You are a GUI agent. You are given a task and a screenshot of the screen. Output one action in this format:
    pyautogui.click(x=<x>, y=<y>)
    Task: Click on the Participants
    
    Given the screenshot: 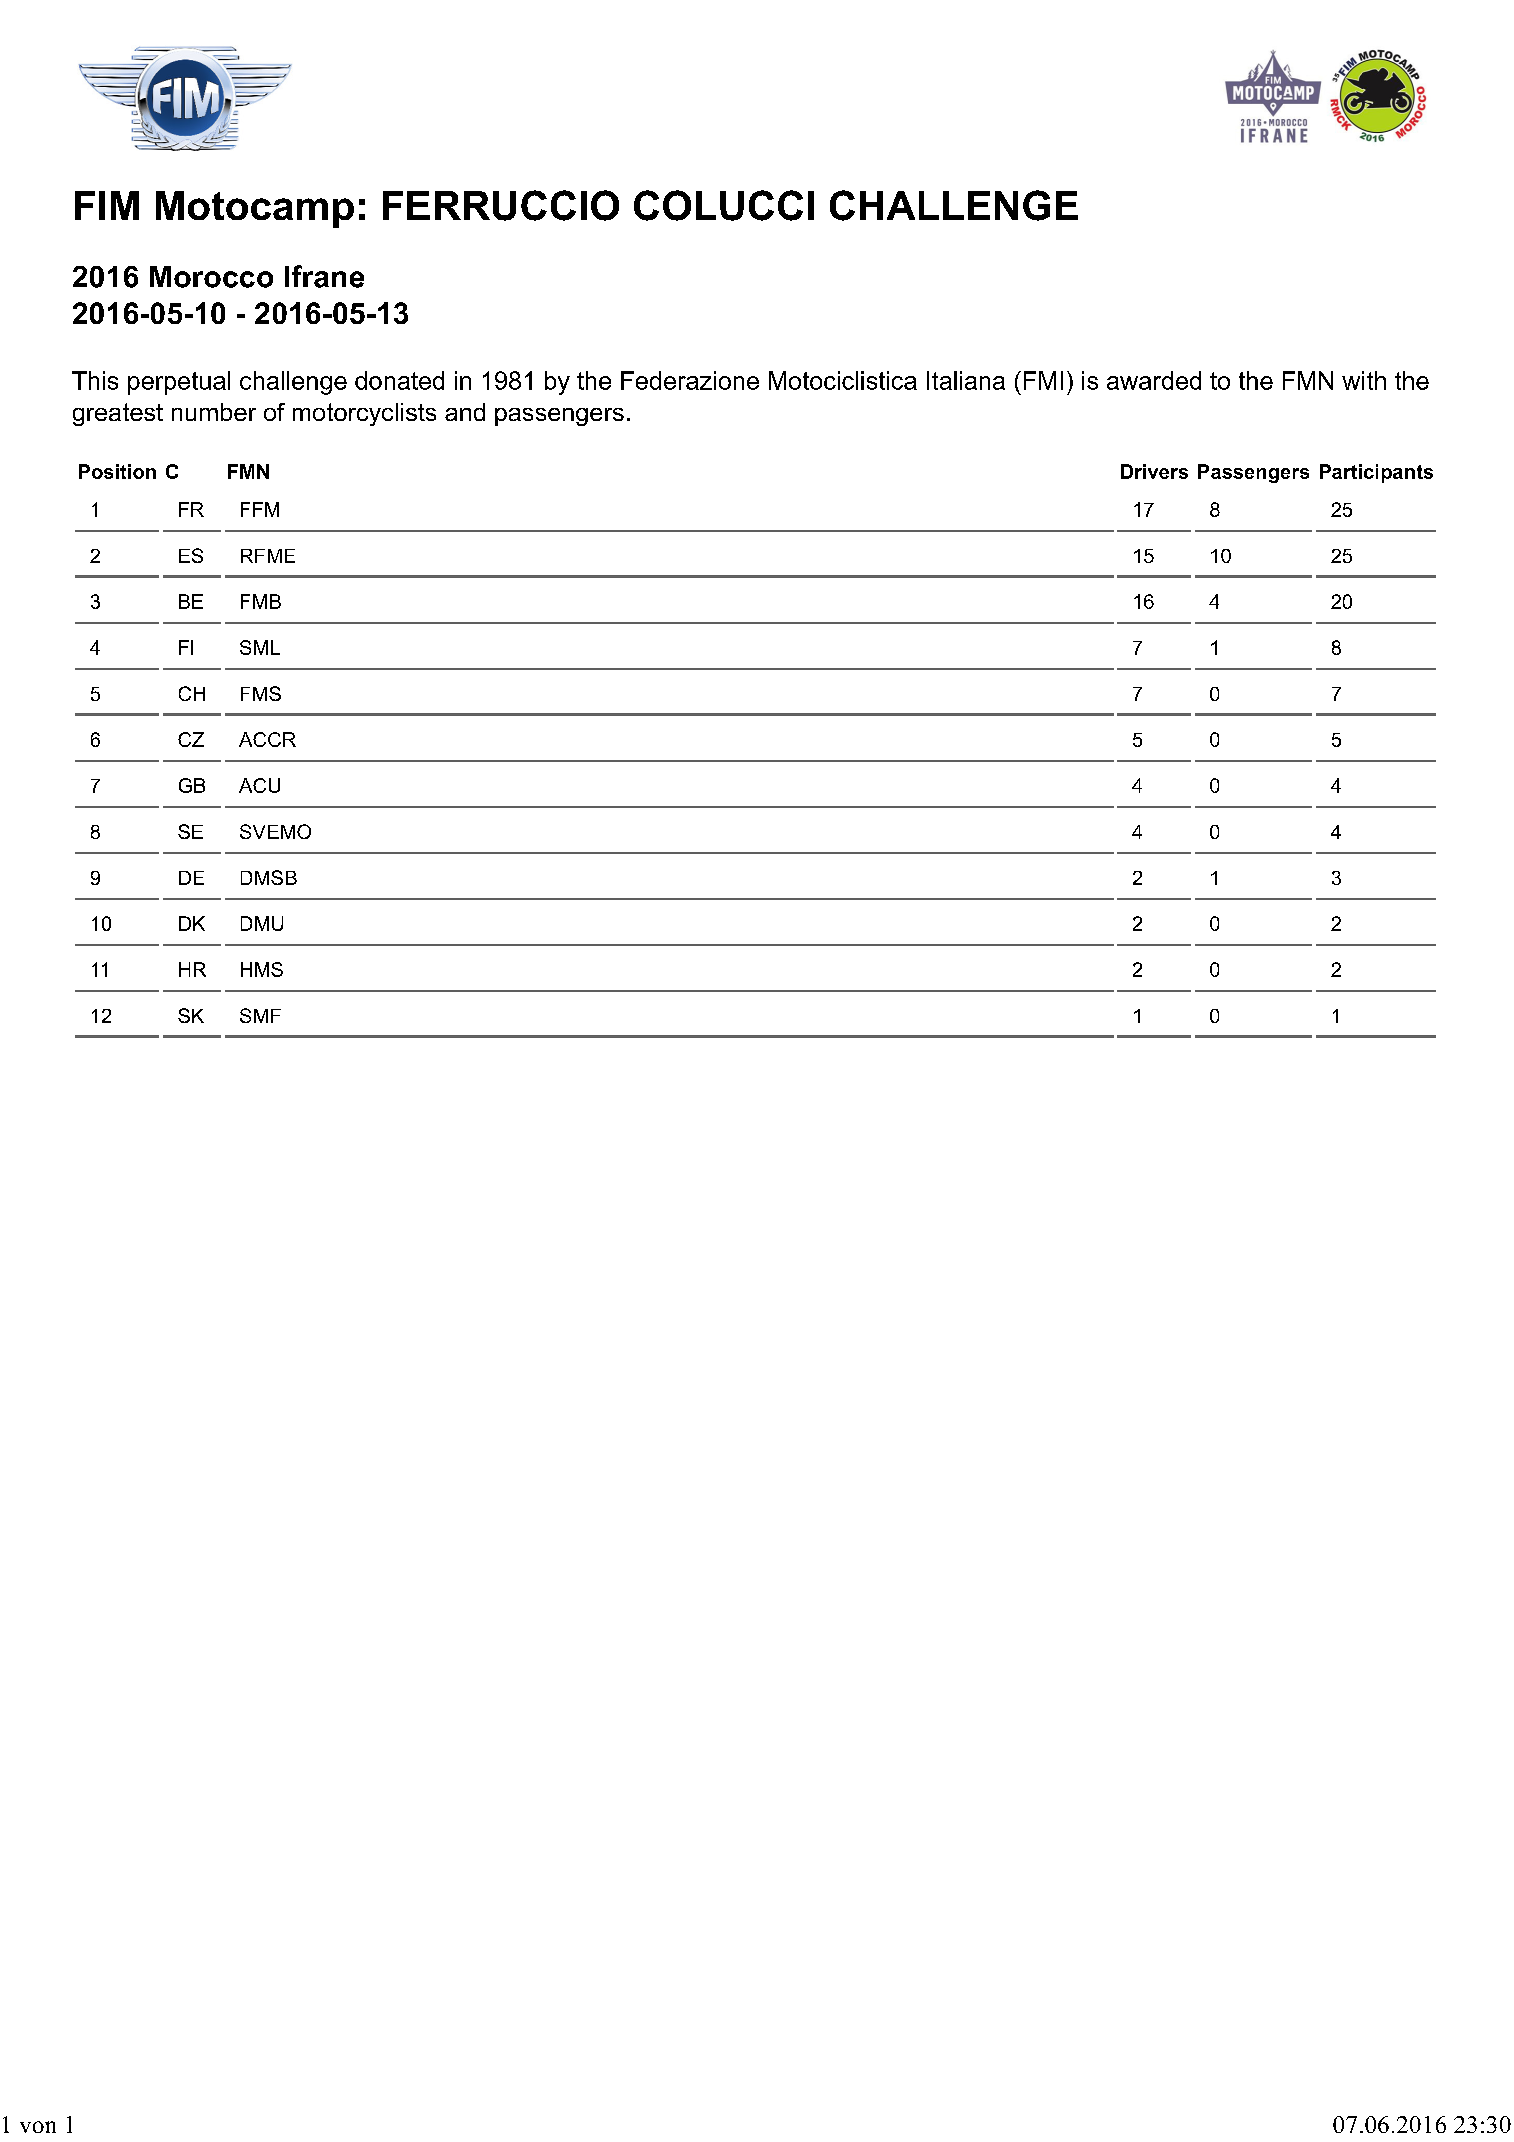 What is the action you would take?
    pyautogui.click(x=1376, y=473)
